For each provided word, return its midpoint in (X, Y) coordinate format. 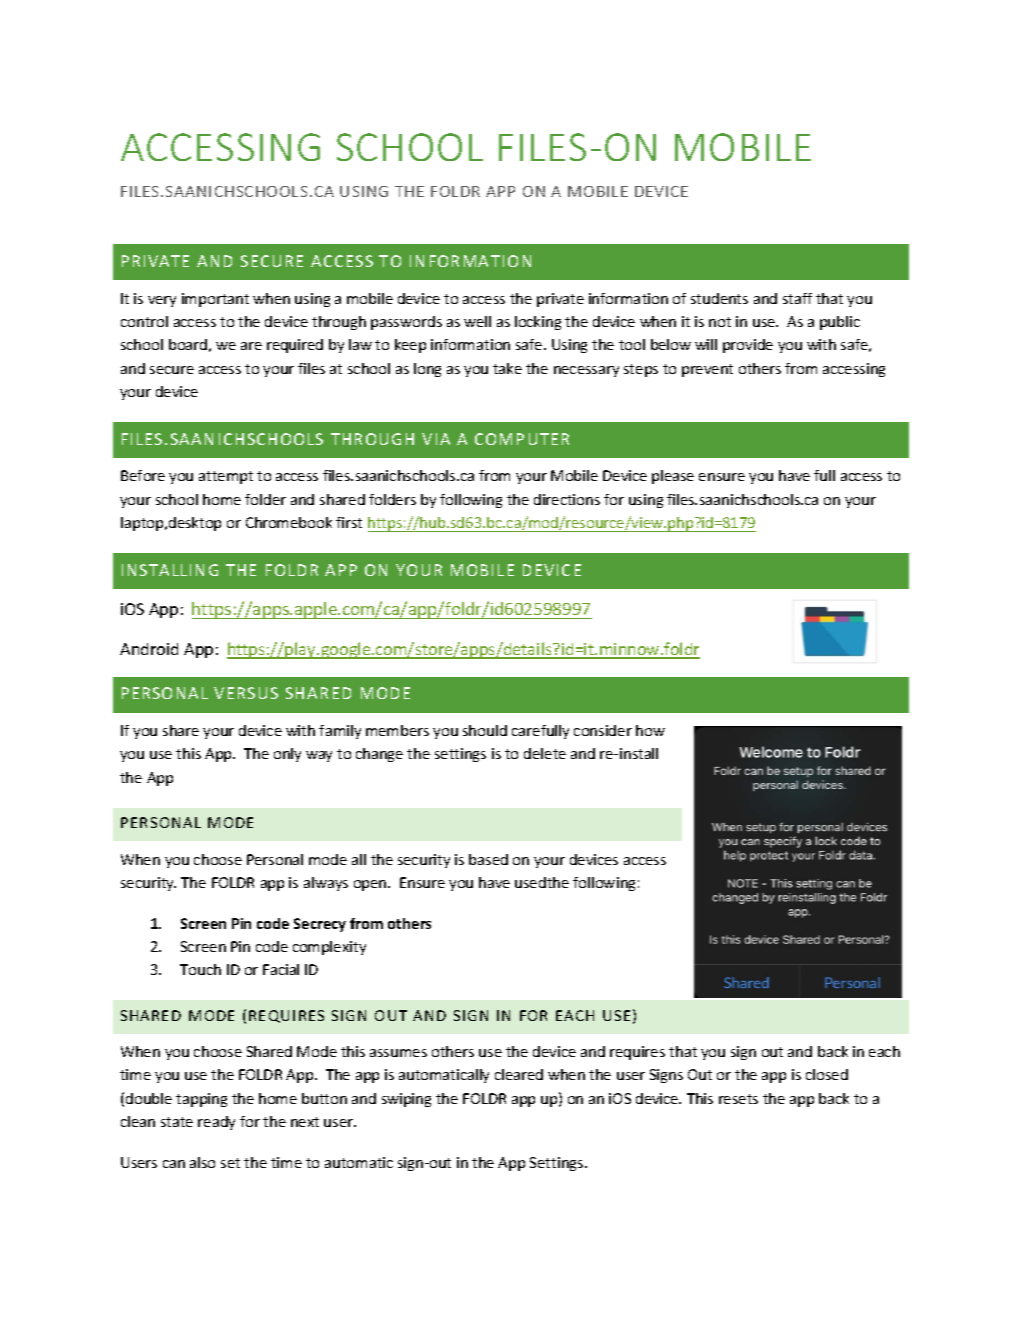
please (673, 477)
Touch (200, 969)
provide (748, 346)
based (488, 859)
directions (567, 499)
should (485, 730)
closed (827, 1074)
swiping (406, 1100)
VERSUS (246, 693)
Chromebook (289, 522)
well (477, 321)
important (215, 300)
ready (216, 1123)
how (650, 730)
